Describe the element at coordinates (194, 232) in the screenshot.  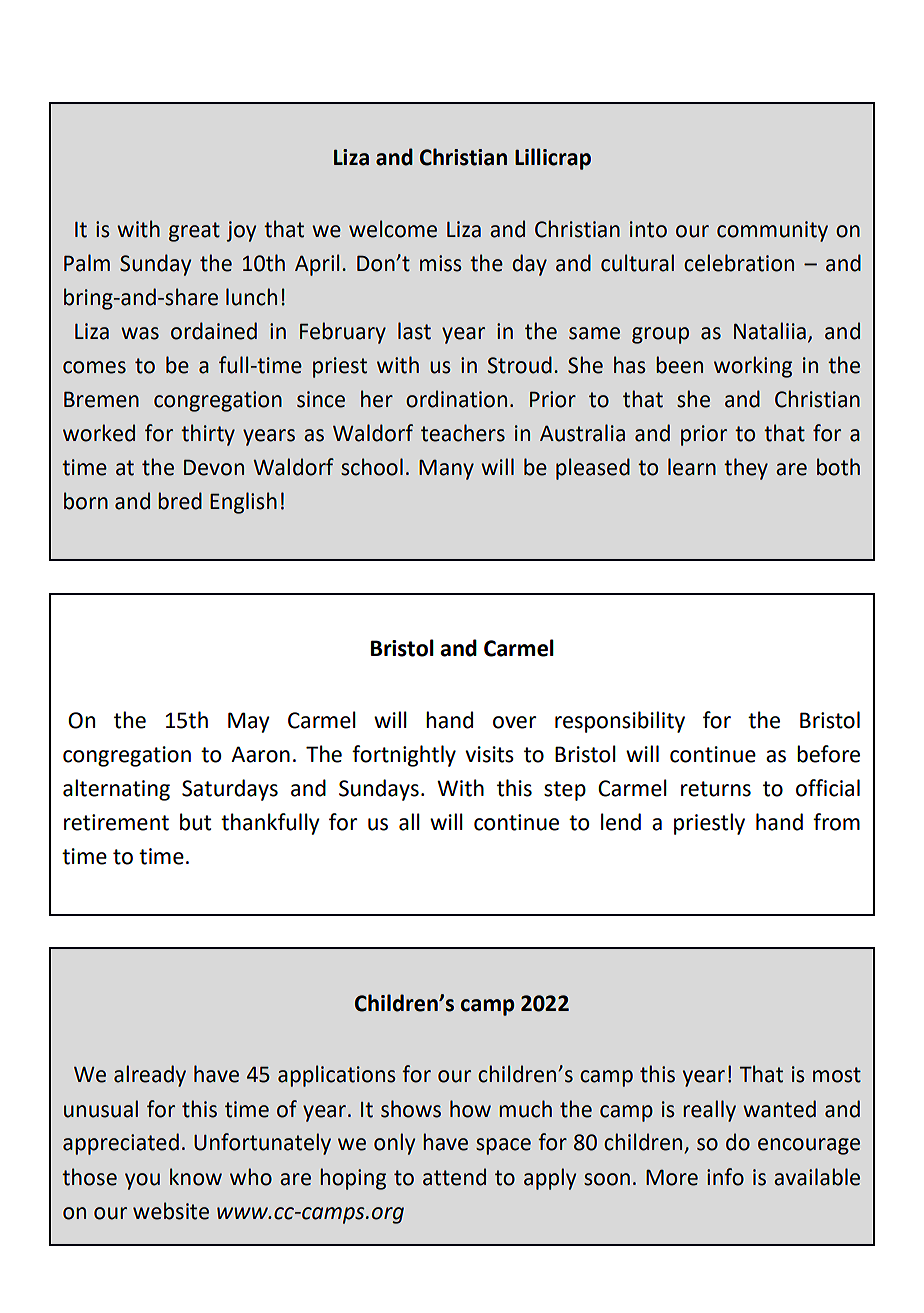
I see `great` at that location.
